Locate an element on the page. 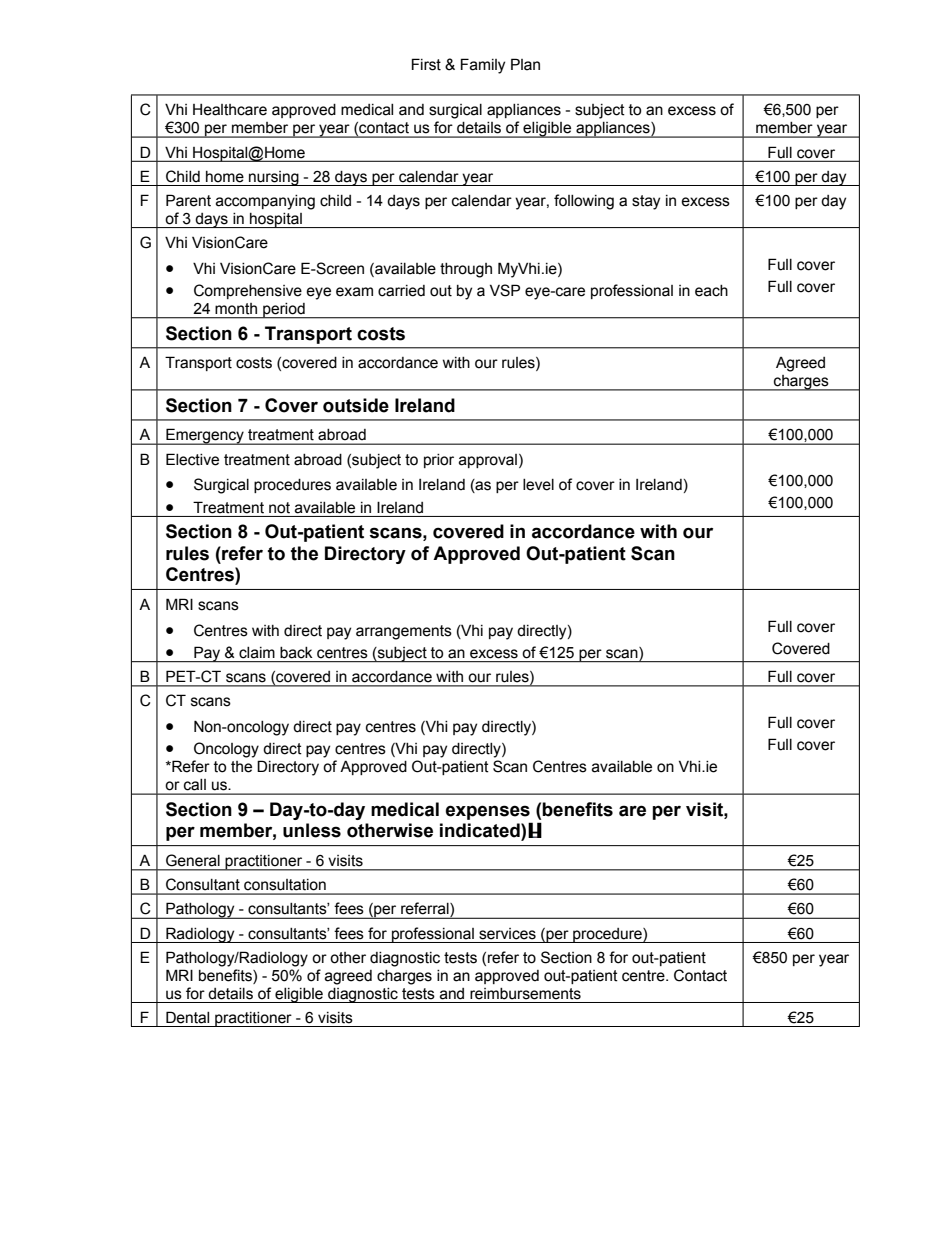 This document has width=952, height=1233. unless is located at coordinates (312, 830).
